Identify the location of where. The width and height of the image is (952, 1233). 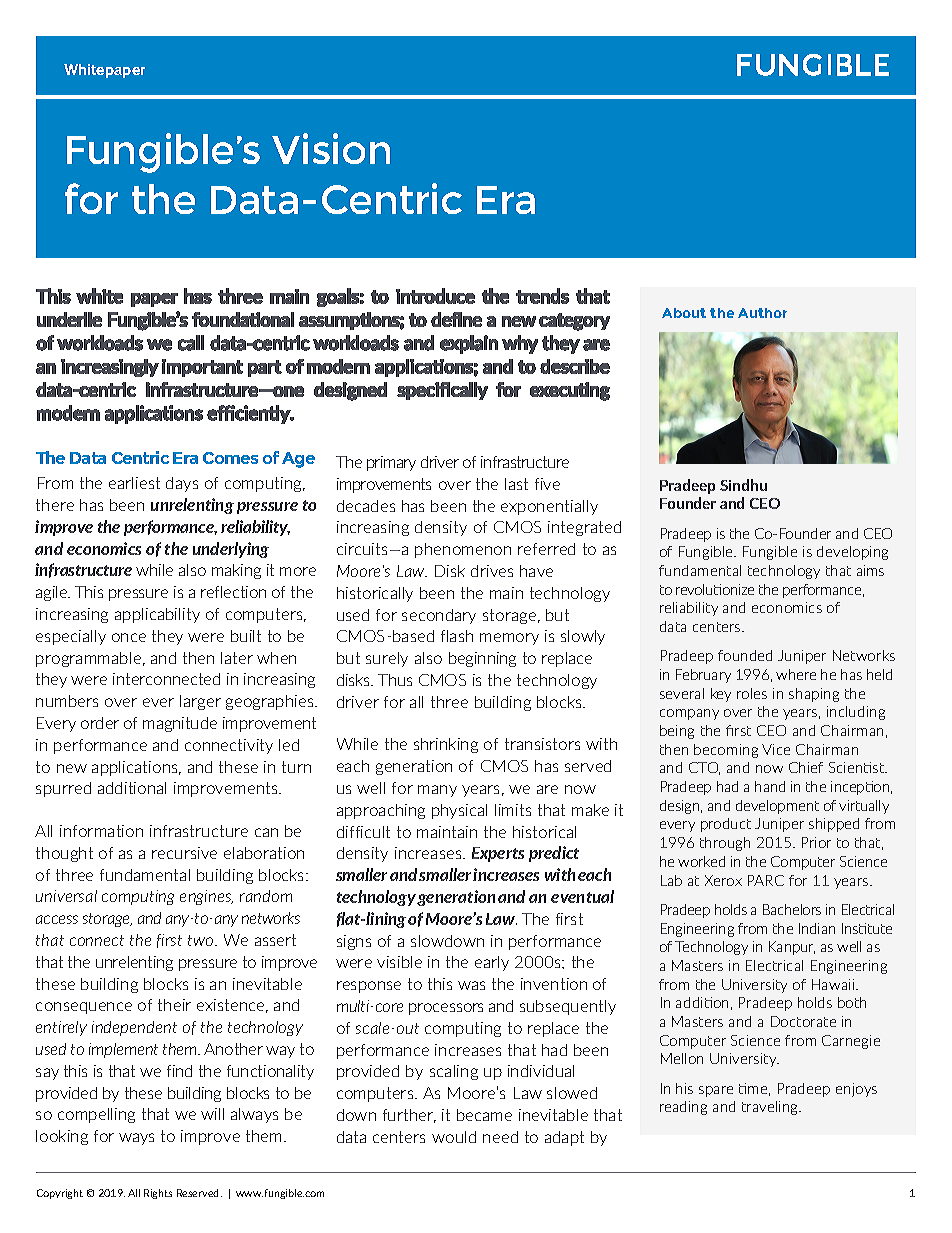
(796, 674).
